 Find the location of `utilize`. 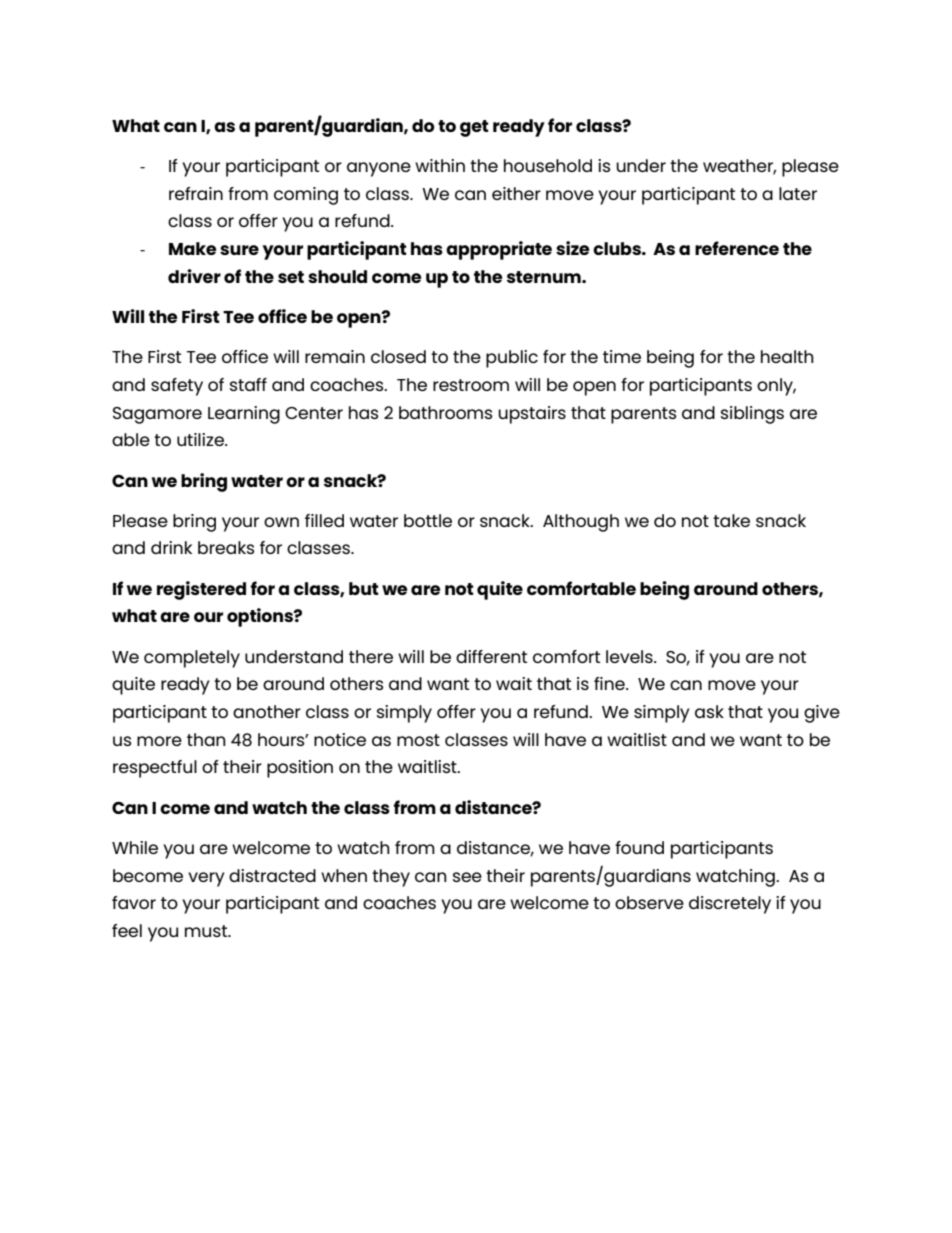

utilize is located at coordinates (201, 439).
